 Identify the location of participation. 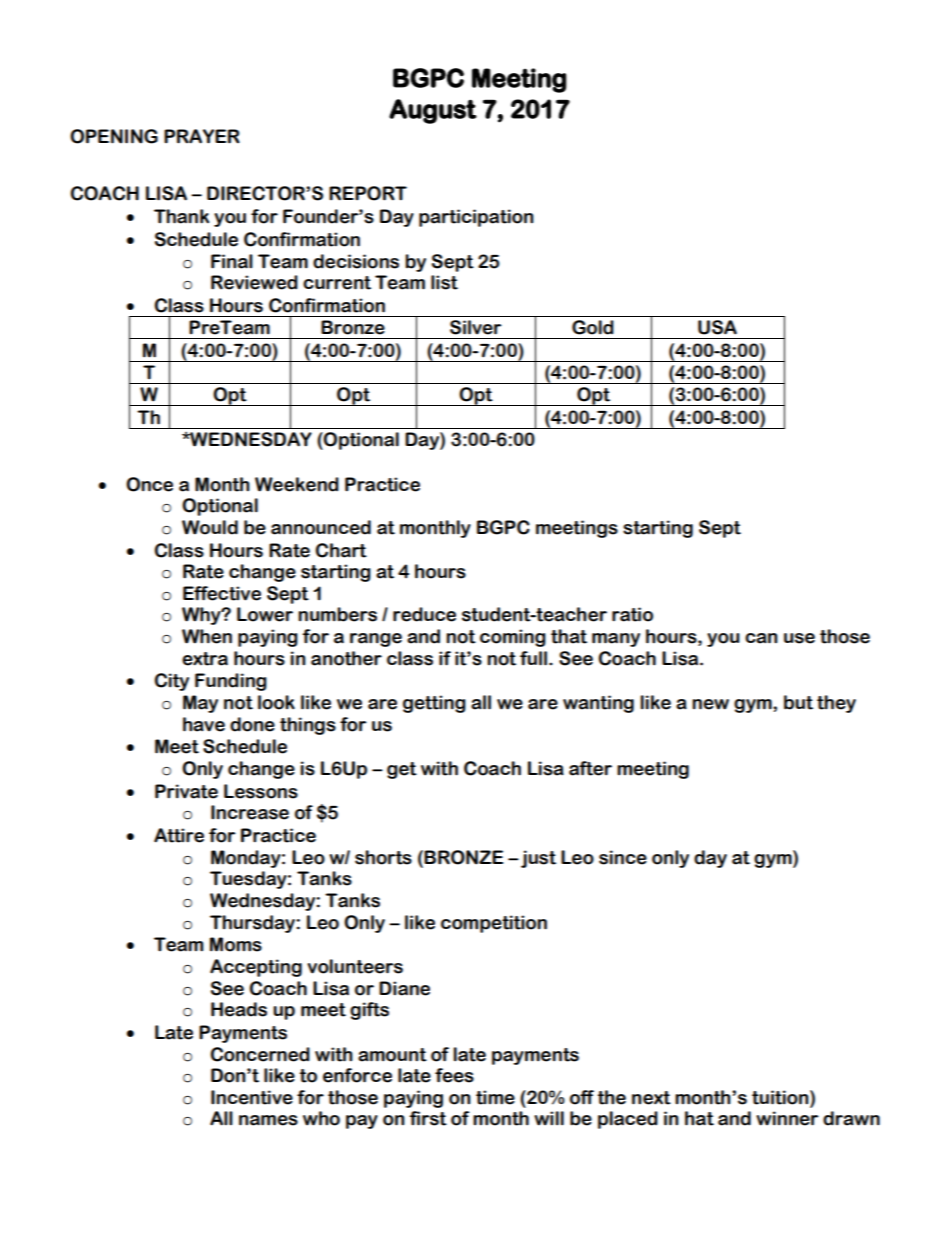
(476, 218).
